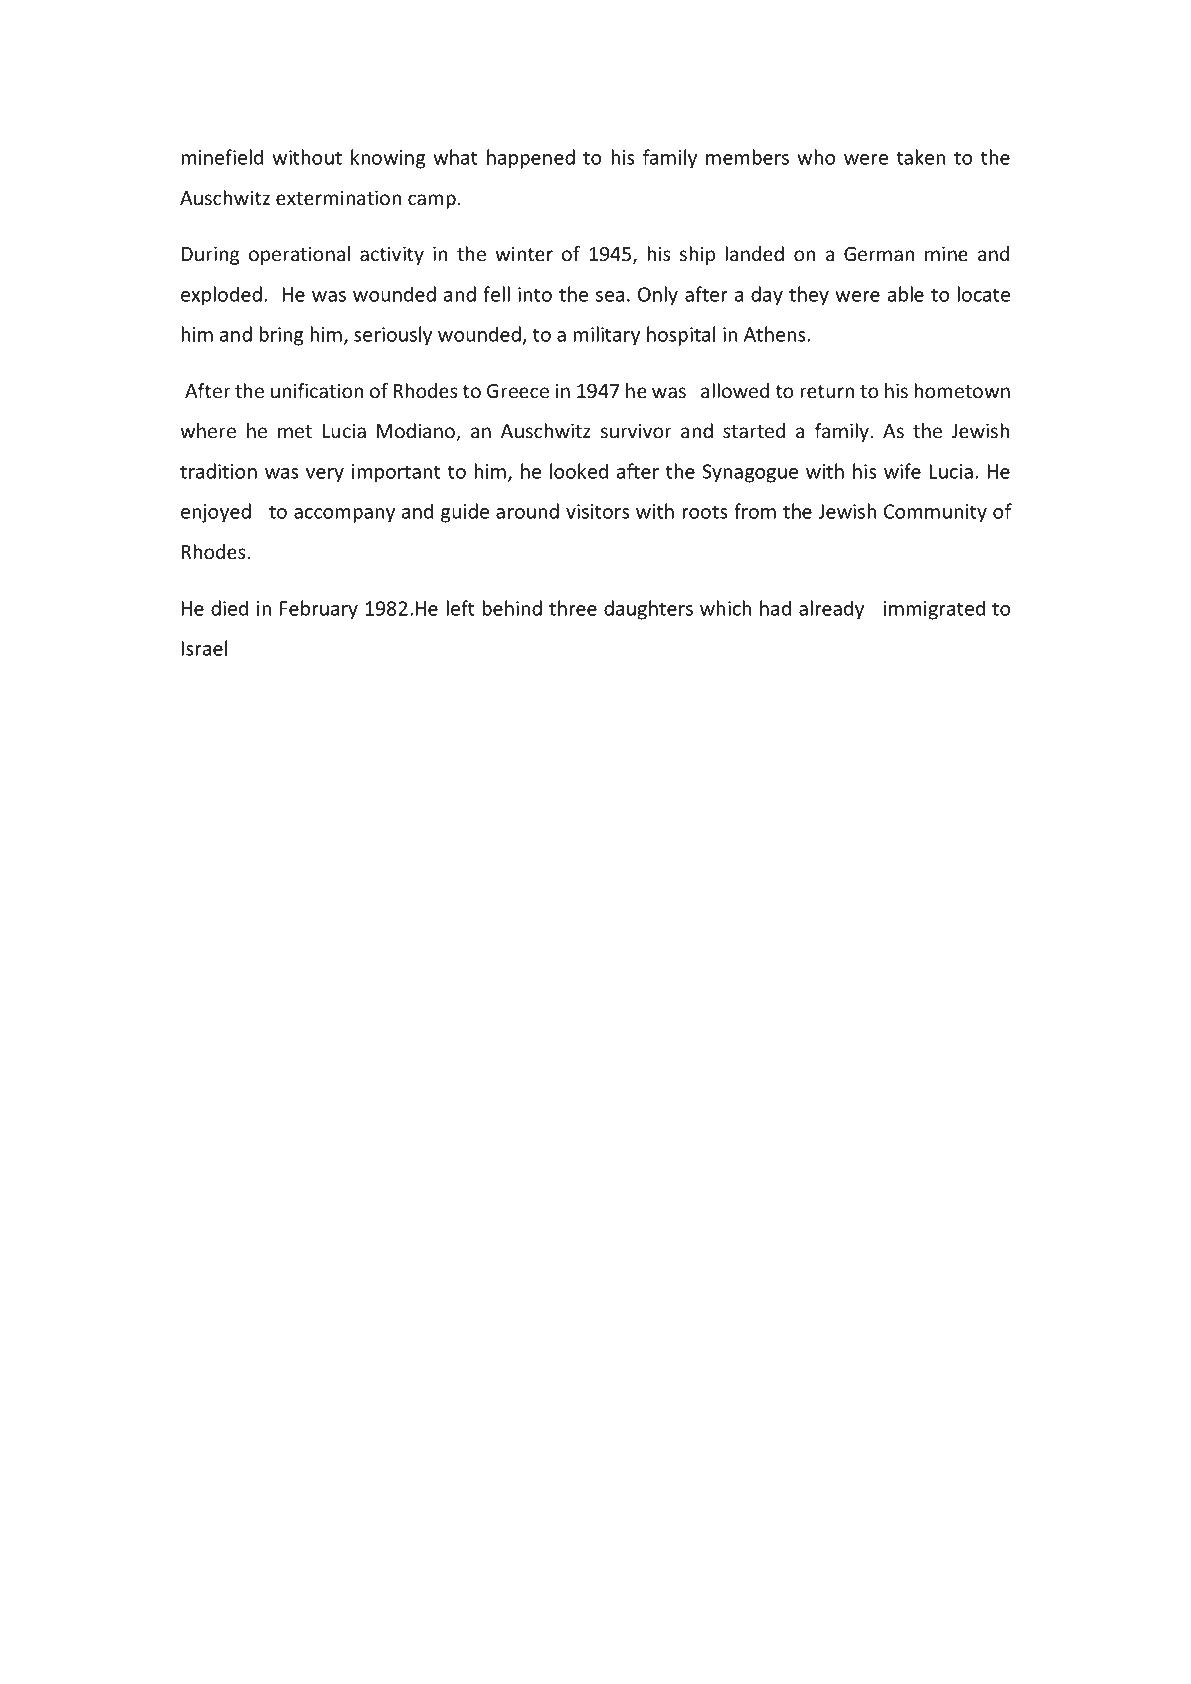 This document has height=1684, width=1191. Describe the element at coordinates (573, 608) in the document. I see `three` at that location.
